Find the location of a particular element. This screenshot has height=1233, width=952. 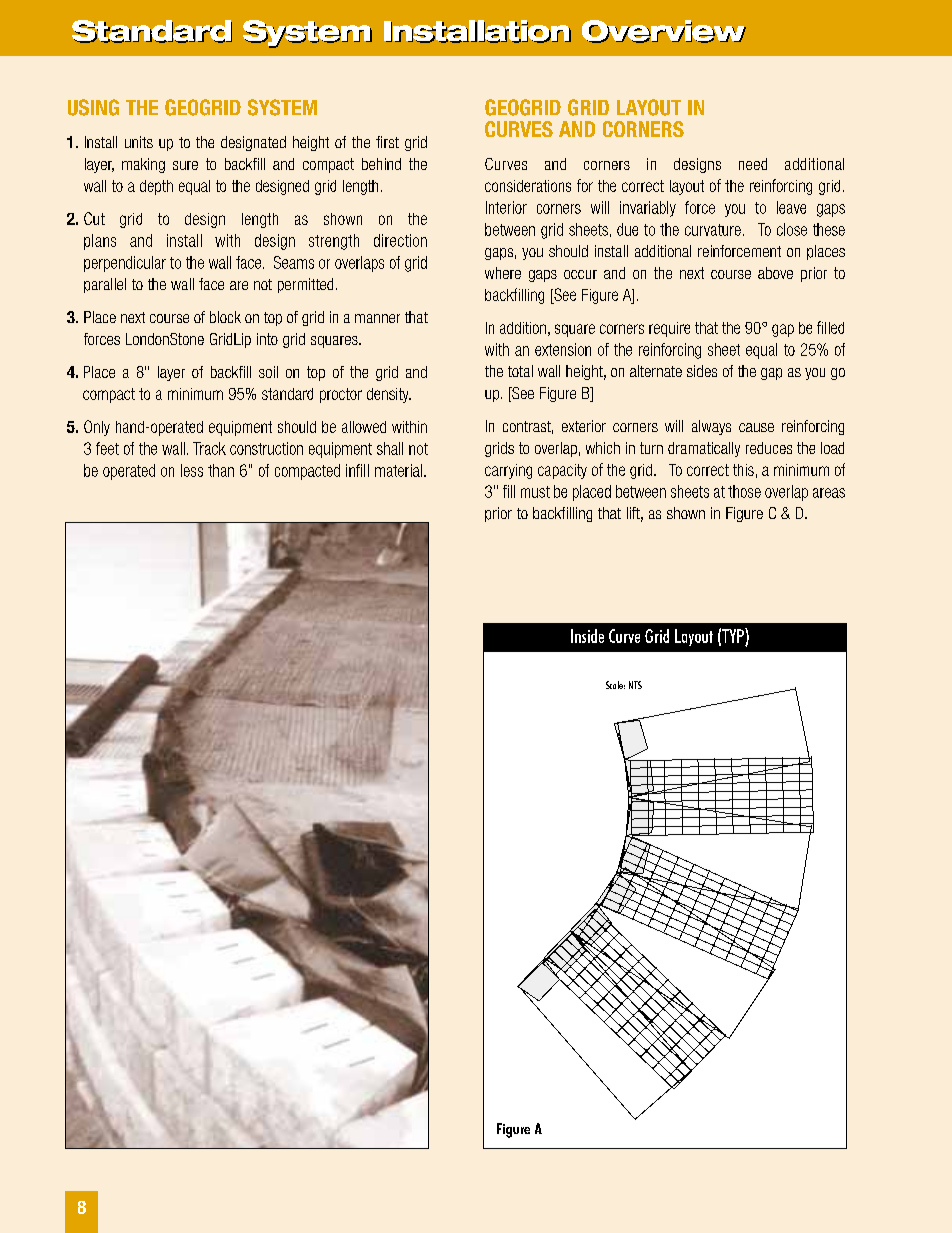

block is located at coordinates (225, 317).
